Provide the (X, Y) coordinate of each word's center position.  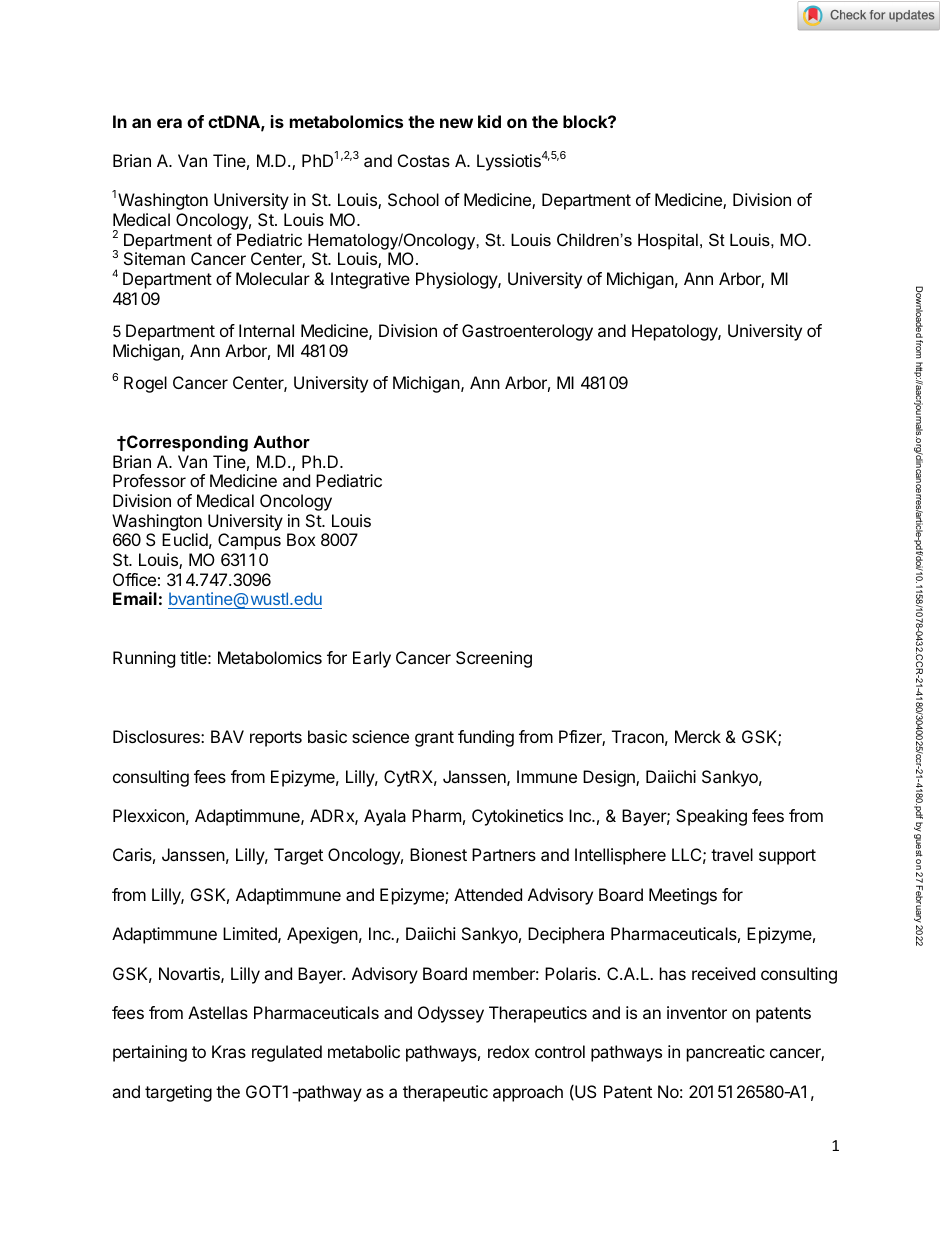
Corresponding (186, 443)
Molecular (273, 278)
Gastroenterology (527, 332)
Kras (229, 1051)
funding (486, 738)
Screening (494, 659)
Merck (698, 736)
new (456, 123)
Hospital (668, 241)
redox (509, 1051)
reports (276, 739)
